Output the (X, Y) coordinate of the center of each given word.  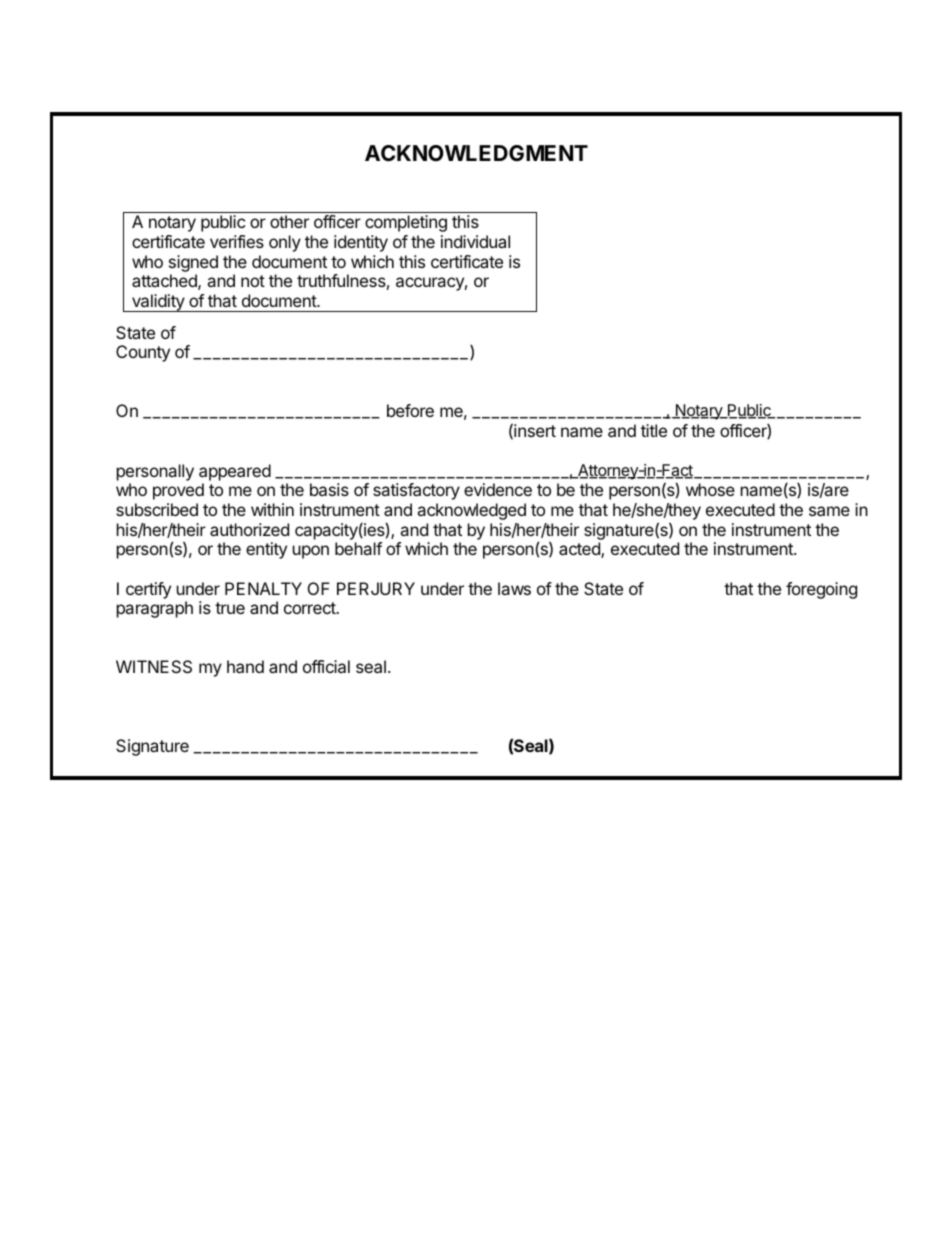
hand (245, 666)
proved (178, 491)
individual (475, 241)
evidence (498, 489)
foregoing (821, 590)
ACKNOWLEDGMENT (476, 153)
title (654, 430)
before (410, 410)
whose (710, 489)
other (289, 221)
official (326, 666)
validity (157, 303)
